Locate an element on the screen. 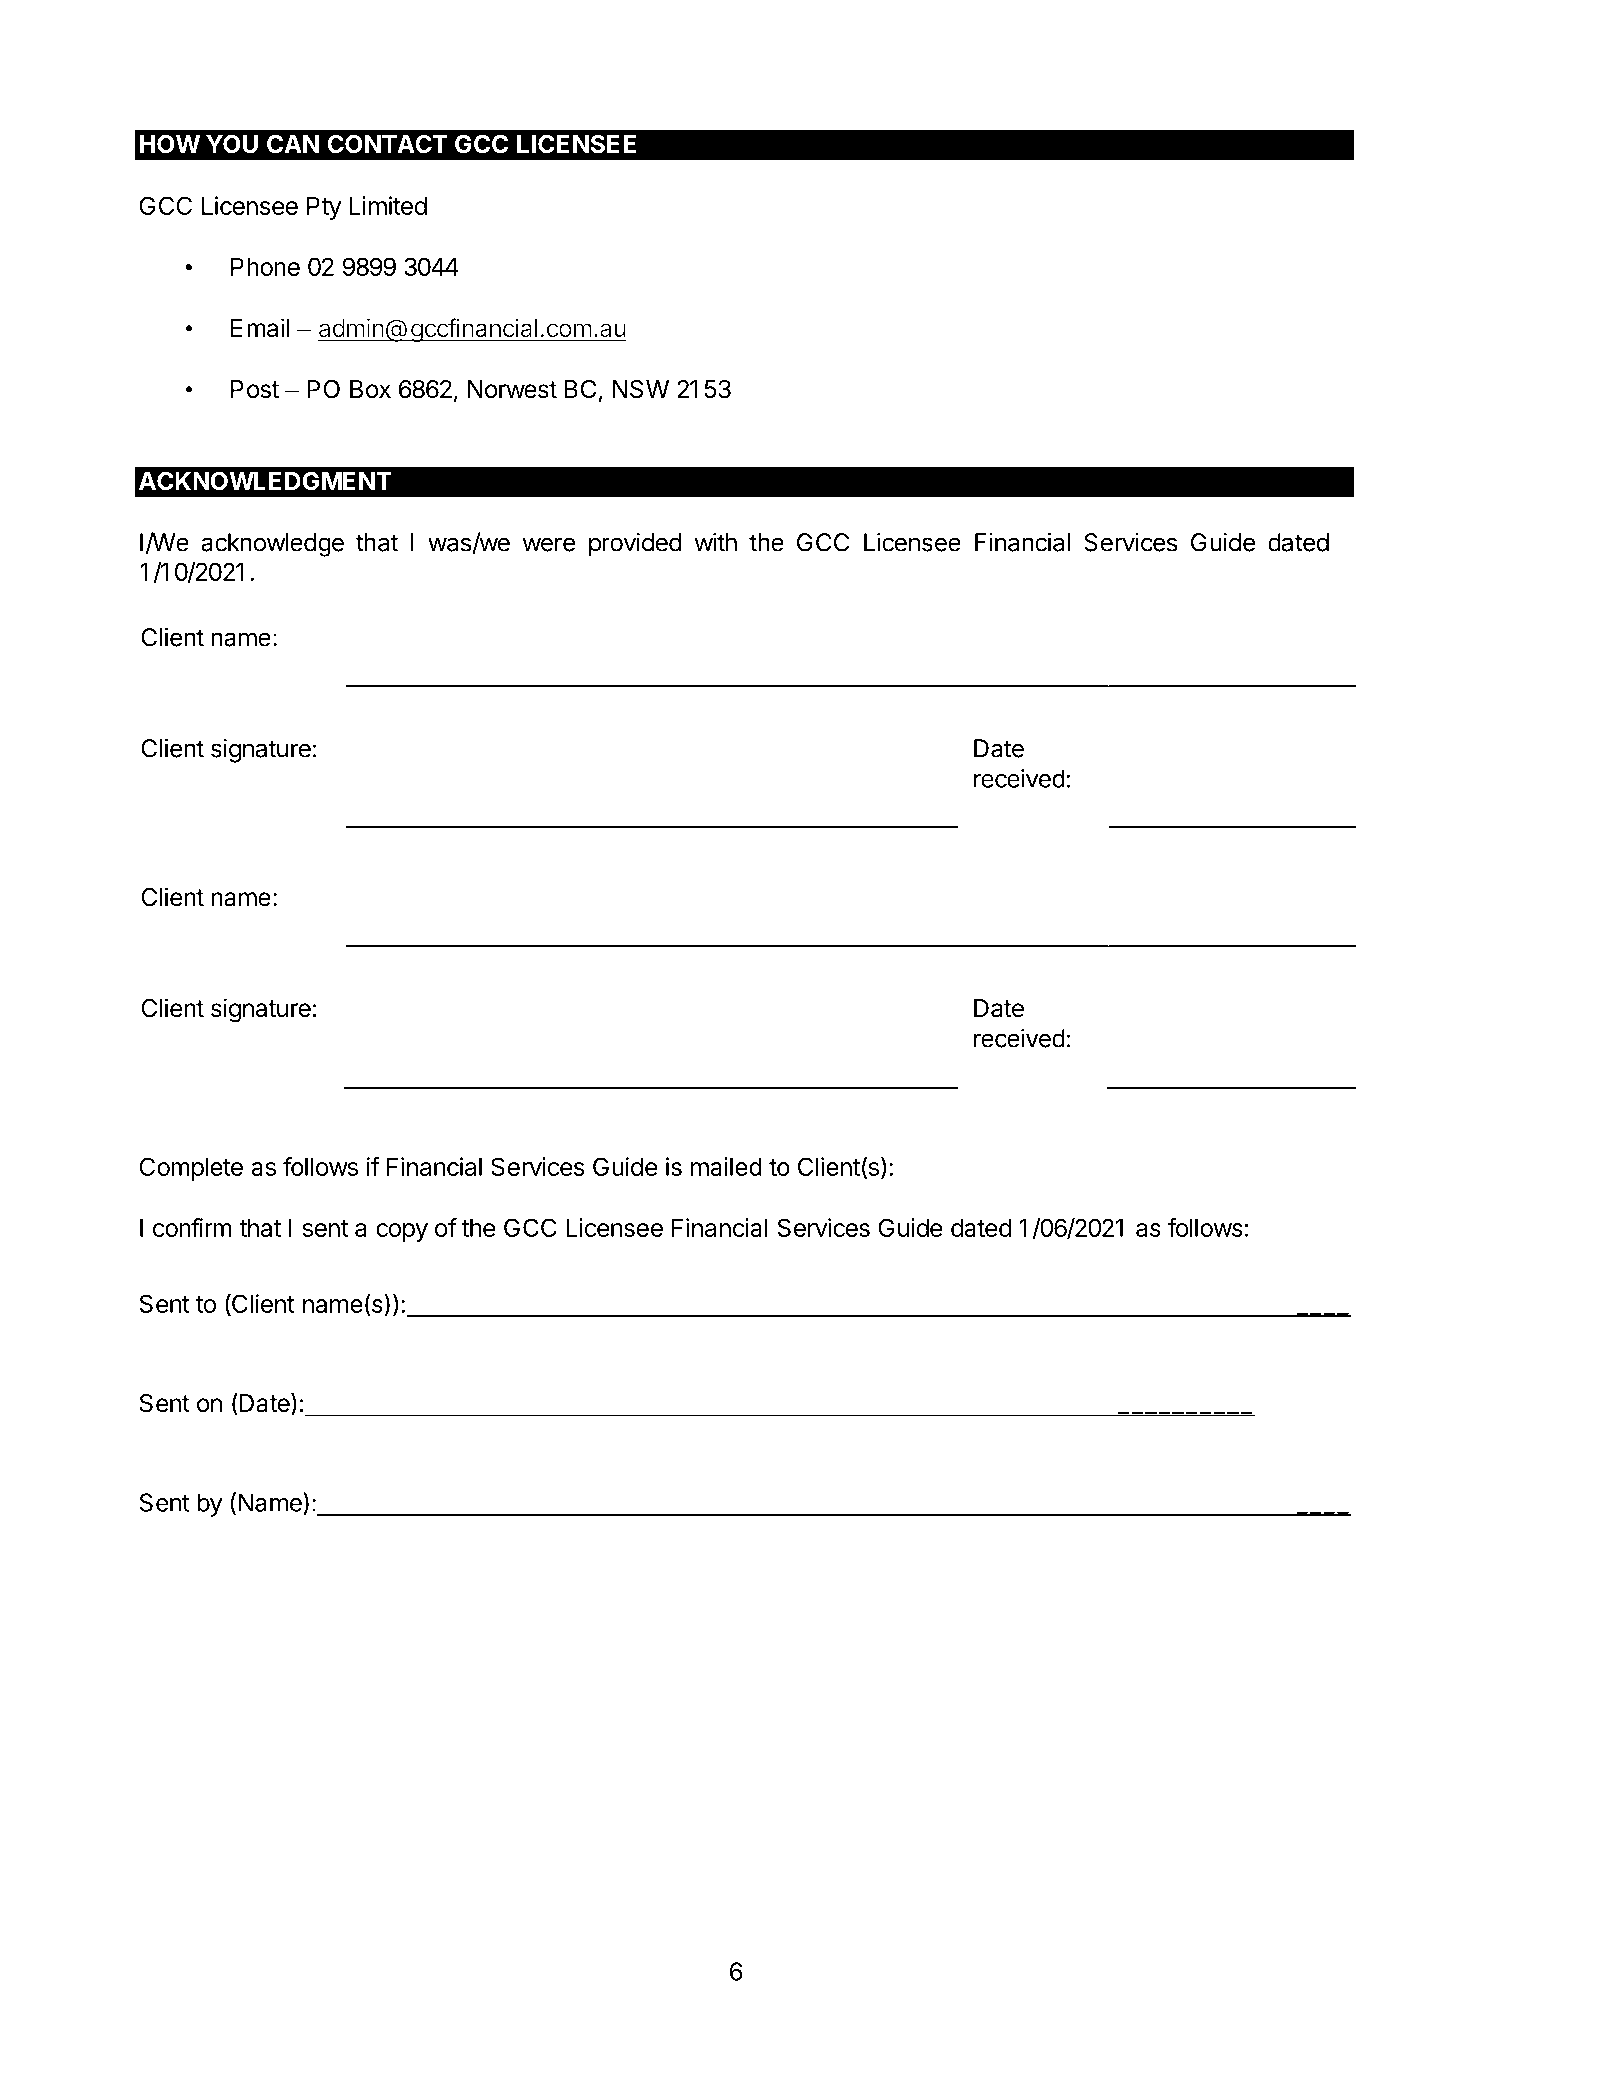 The height and width of the screenshot is (2078, 1606). Box is located at coordinates (370, 389).
